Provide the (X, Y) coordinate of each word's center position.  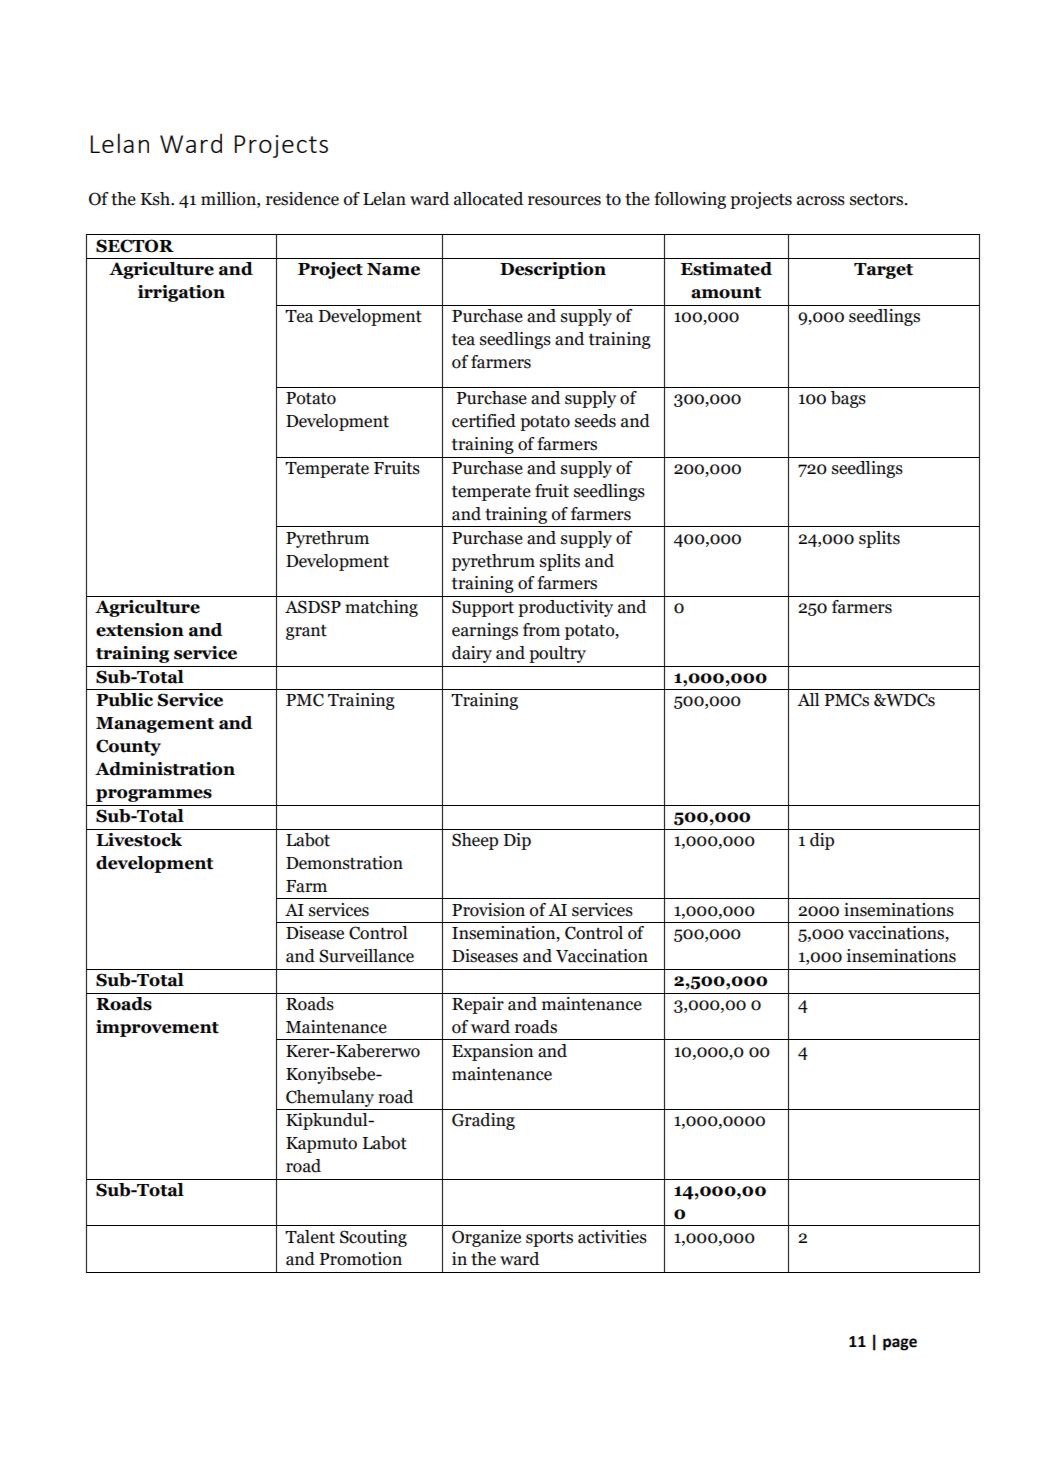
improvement (157, 1028)
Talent (310, 1237)
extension (140, 630)
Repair (478, 1005)
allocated (488, 199)
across (821, 201)
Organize (486, 1238)
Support (483, 608)
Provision (488, 910)
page (900, 1344)
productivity (565, 608)
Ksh (156, 199)
